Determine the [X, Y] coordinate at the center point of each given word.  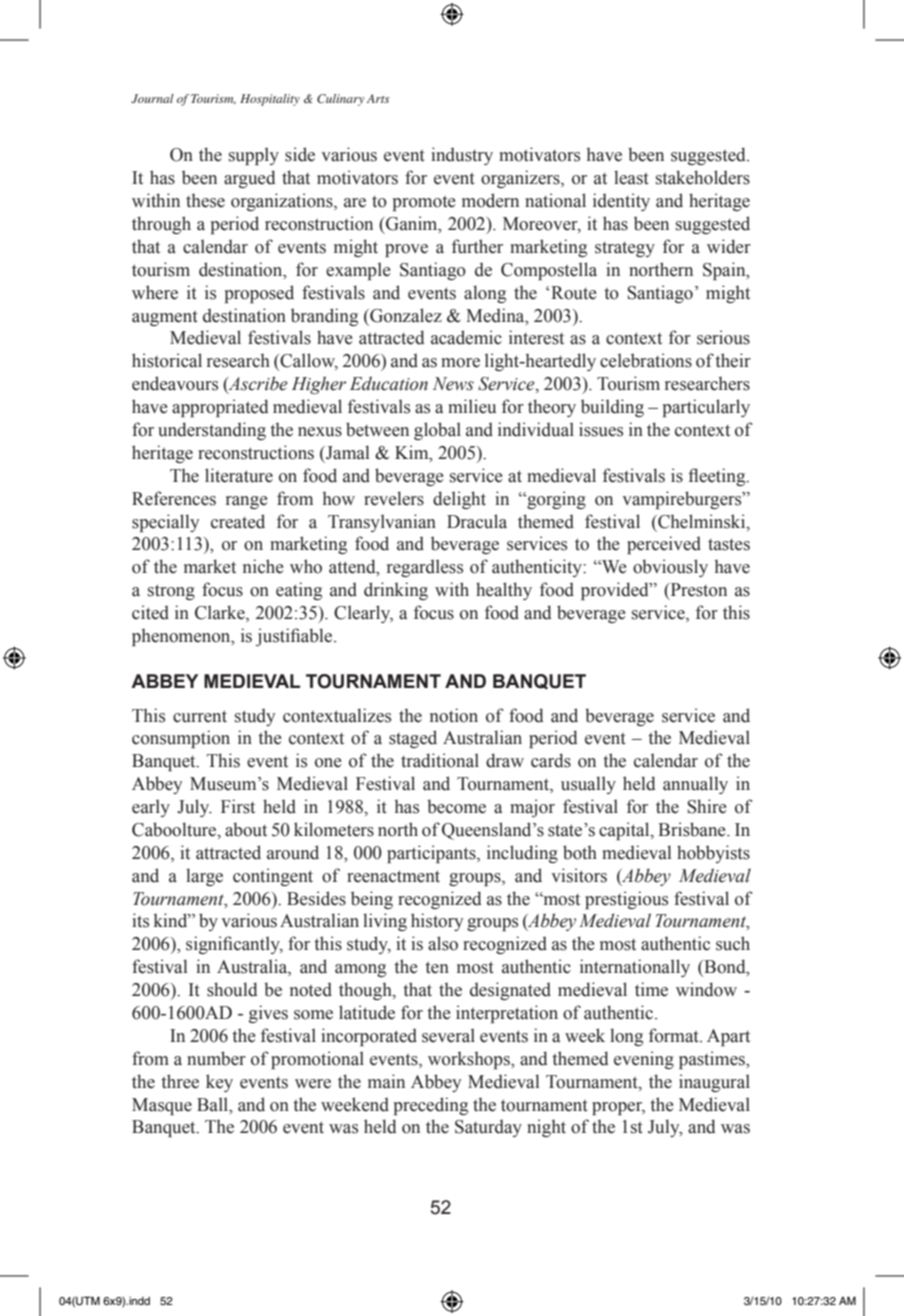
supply [254, 156]
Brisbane [693, 829]
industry [462, 156]
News [453, 384]
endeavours [175, 383]
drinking [396, 591]
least [631, 177]
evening [644, 1060]
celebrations [646, 360]
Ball [214, 1104]
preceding [431, 1106]
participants [432, 854]
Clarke [221, 613]
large [204, 877]
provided [616, 591]
